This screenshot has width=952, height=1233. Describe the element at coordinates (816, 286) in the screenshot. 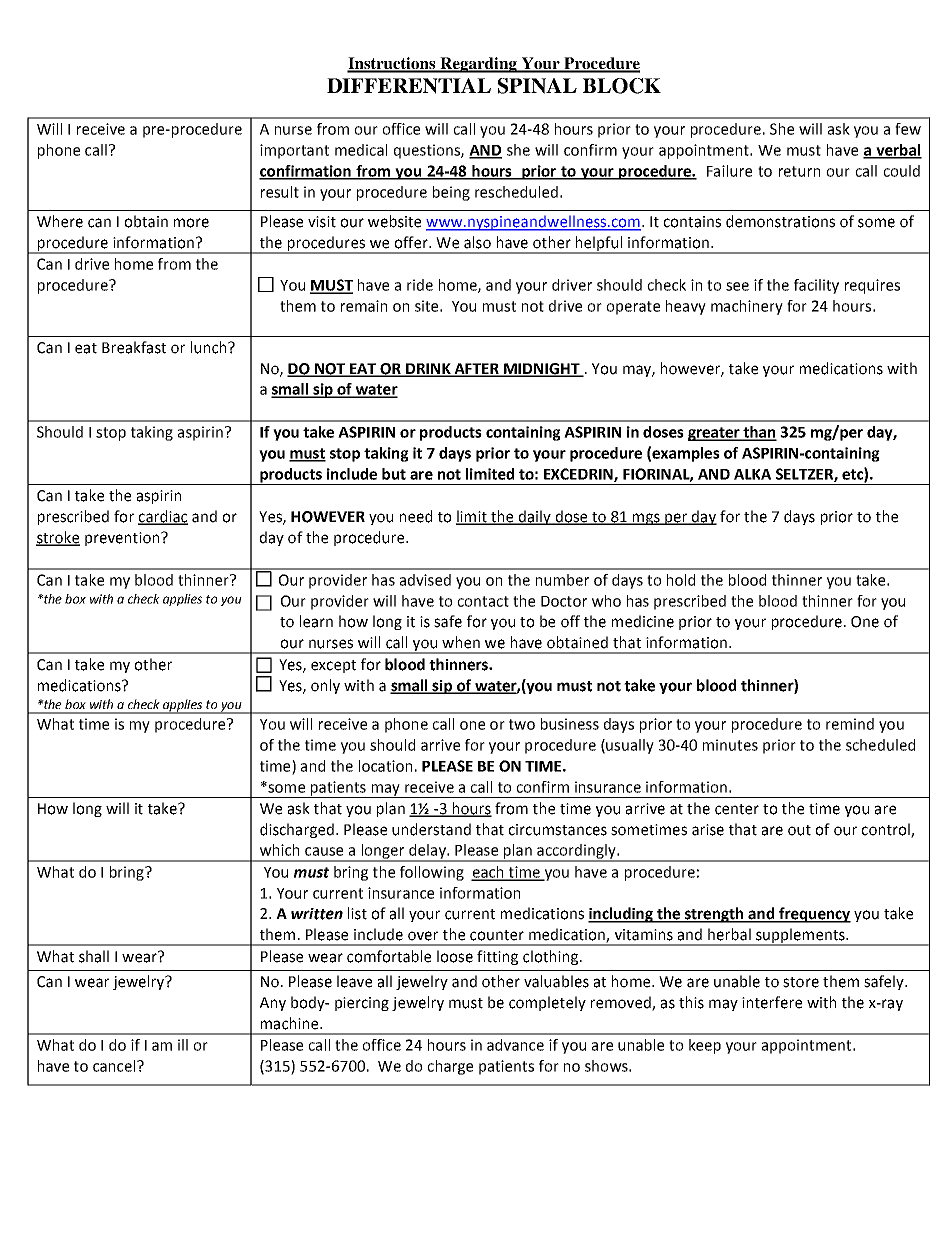

I see `facility` at that location.
